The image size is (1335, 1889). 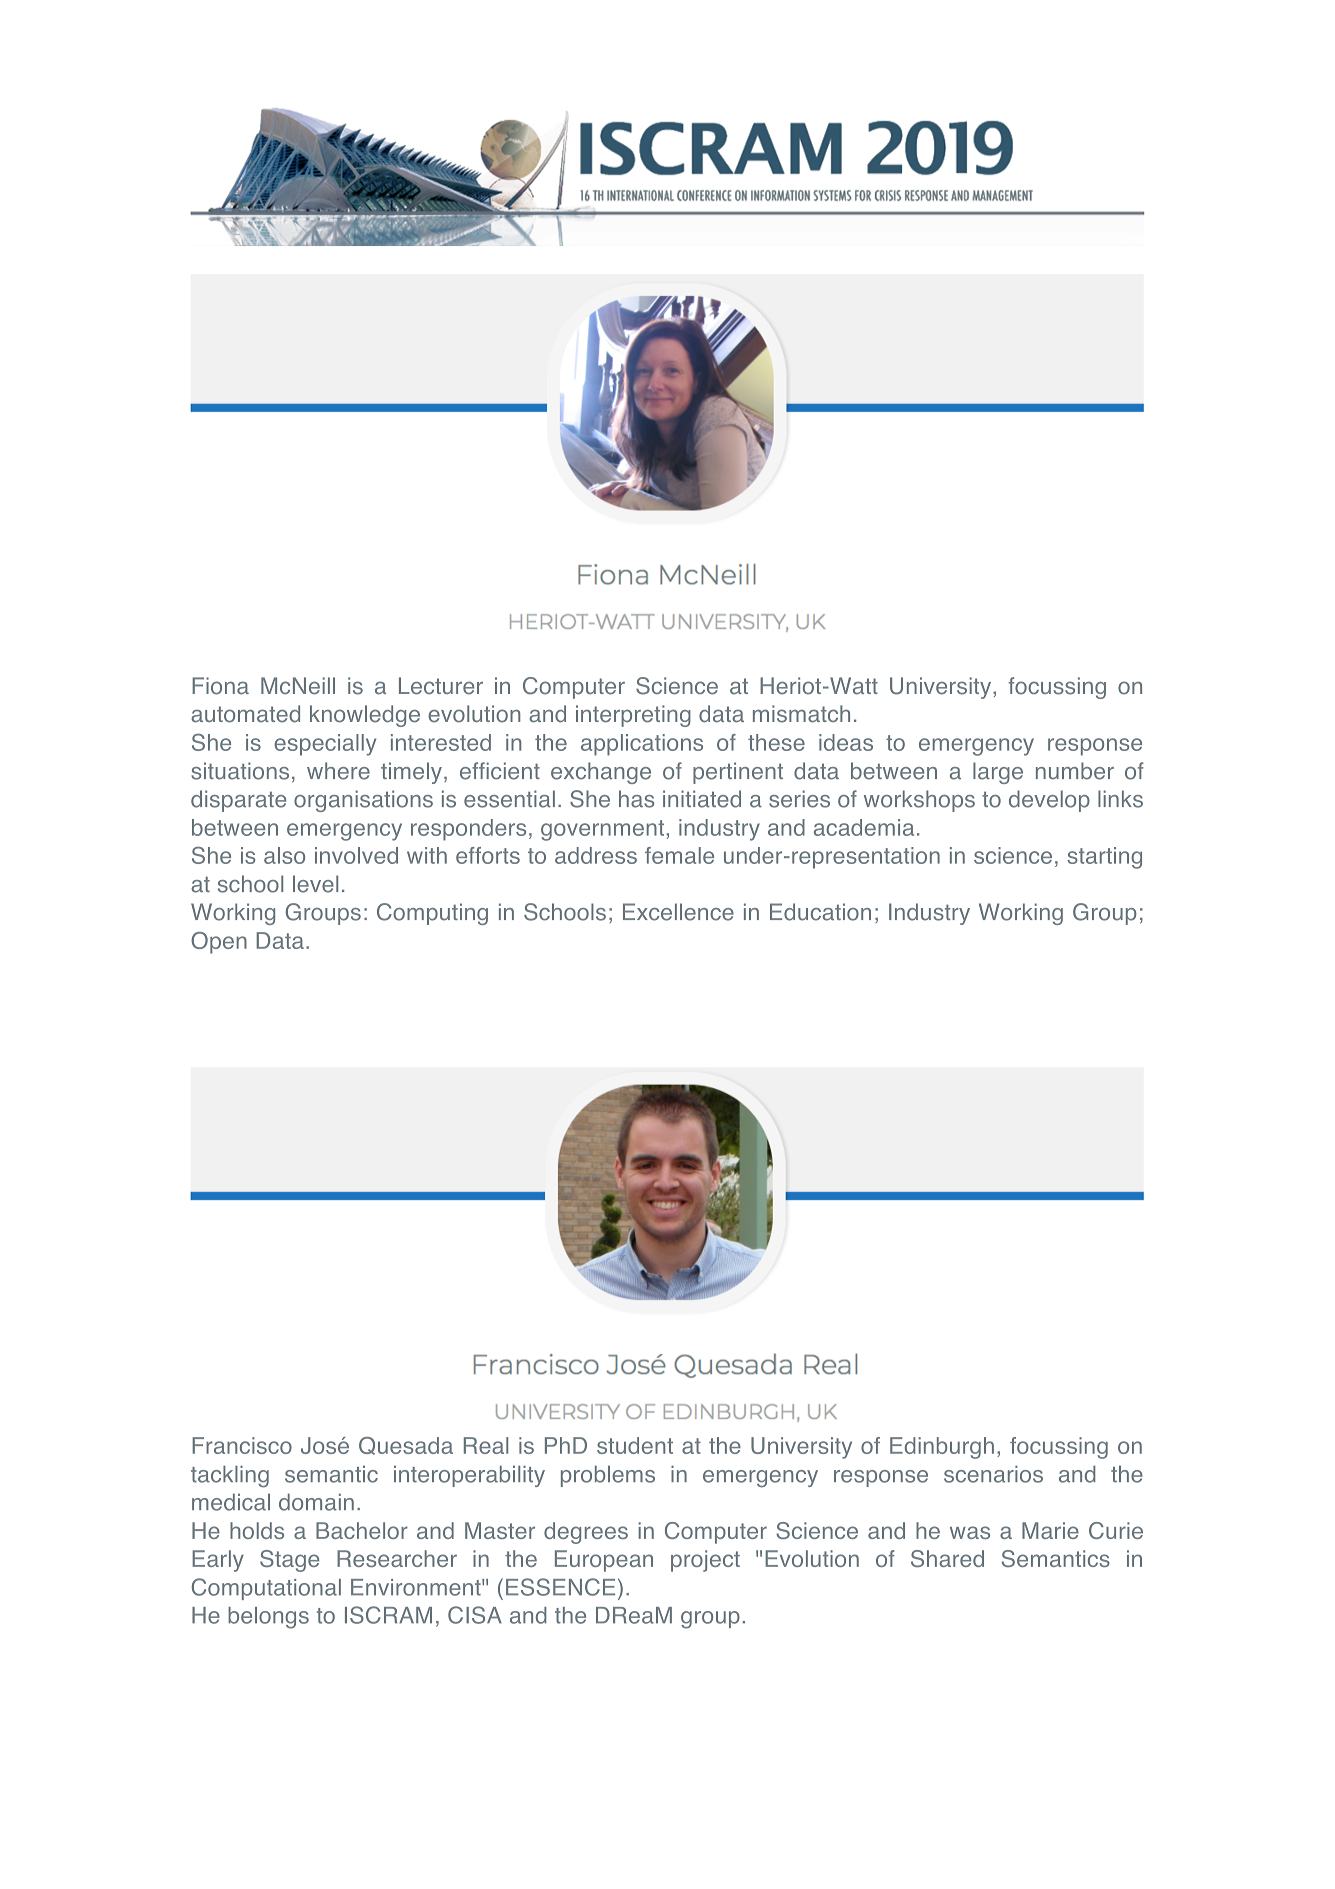 I want to click on project, so click(x=705, y=1561).
